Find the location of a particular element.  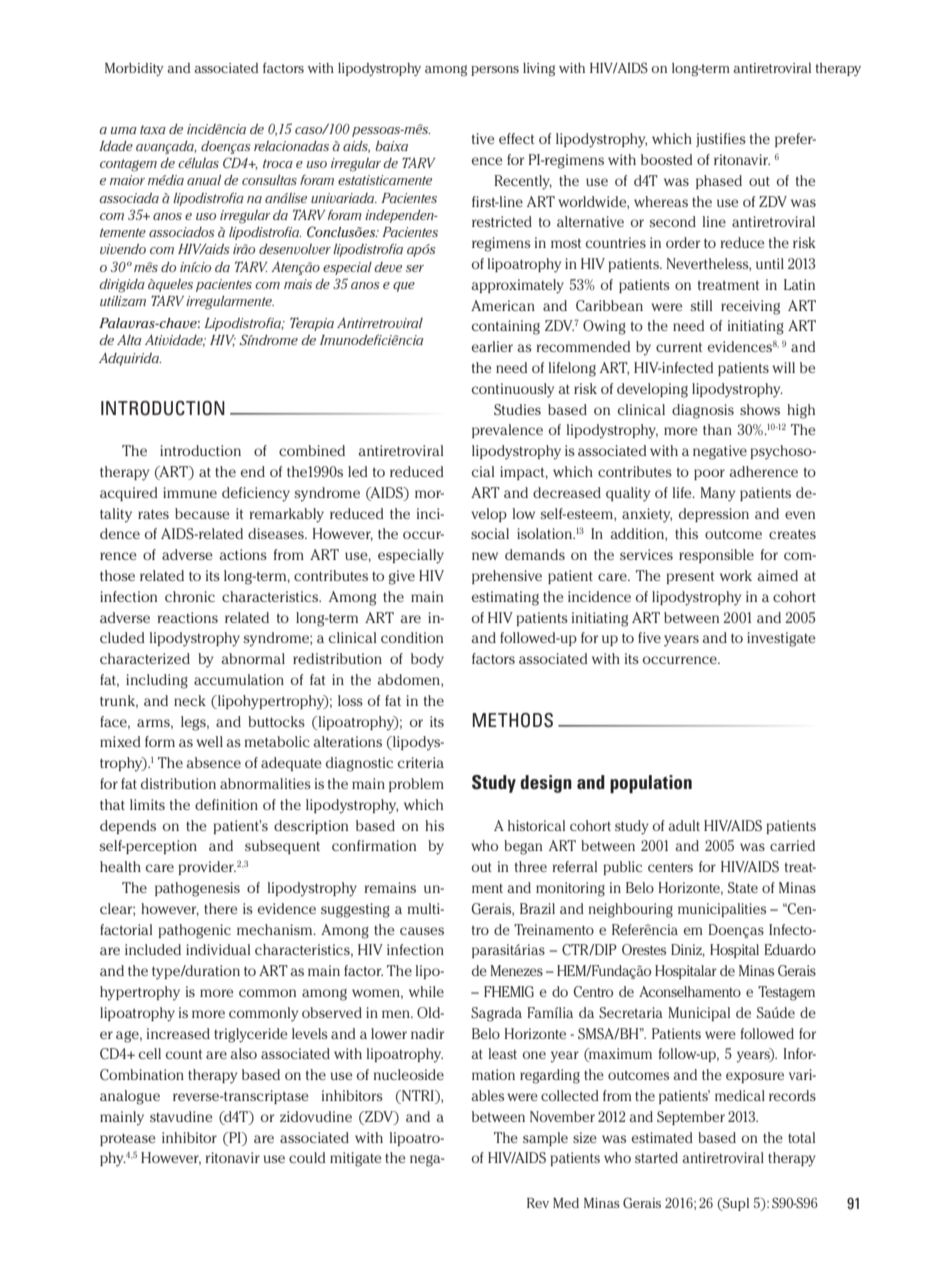

taxa is located at coordinates (153, 129).
